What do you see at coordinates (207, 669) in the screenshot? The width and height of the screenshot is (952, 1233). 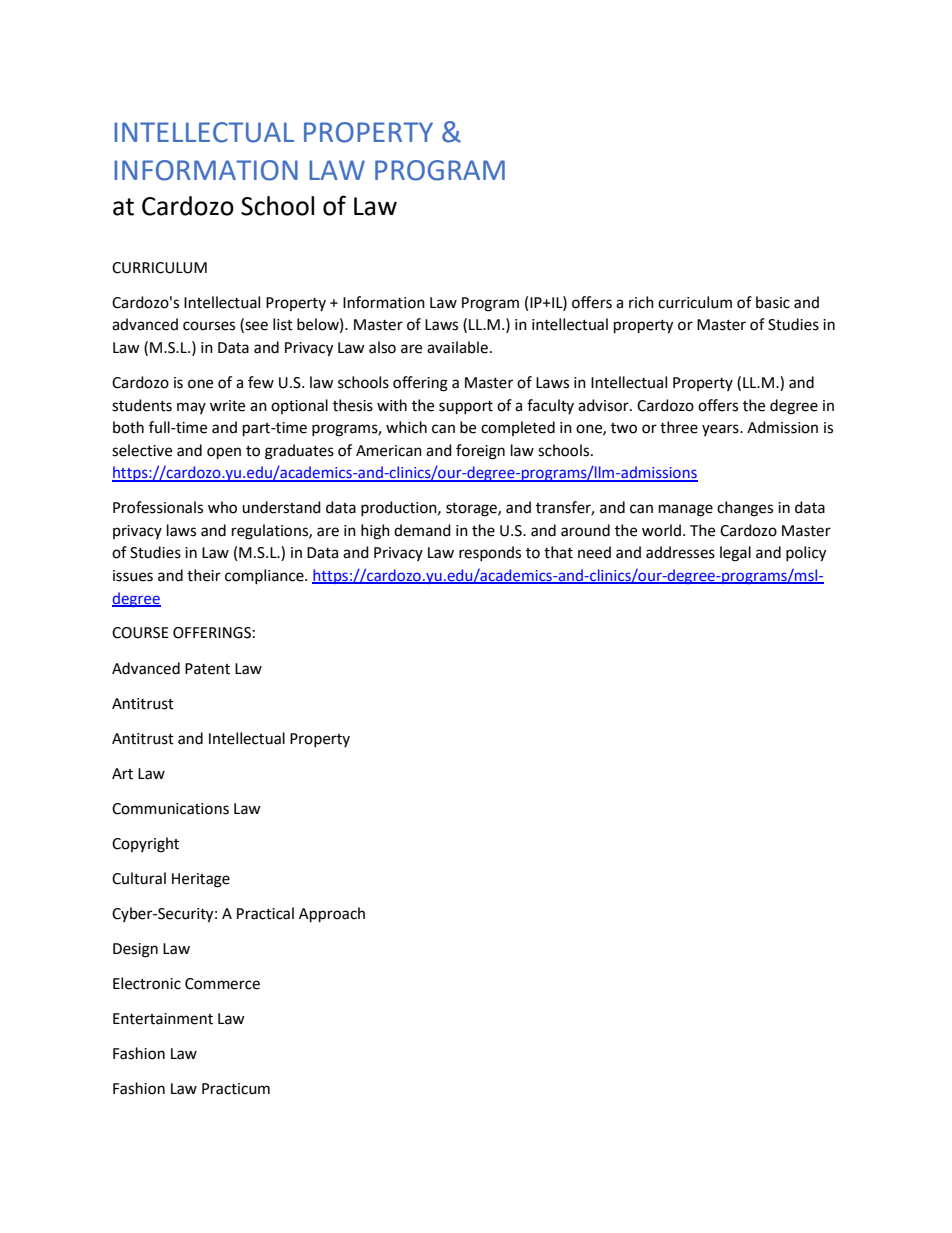 I see `Patent` at bounding box center [207, 669].
